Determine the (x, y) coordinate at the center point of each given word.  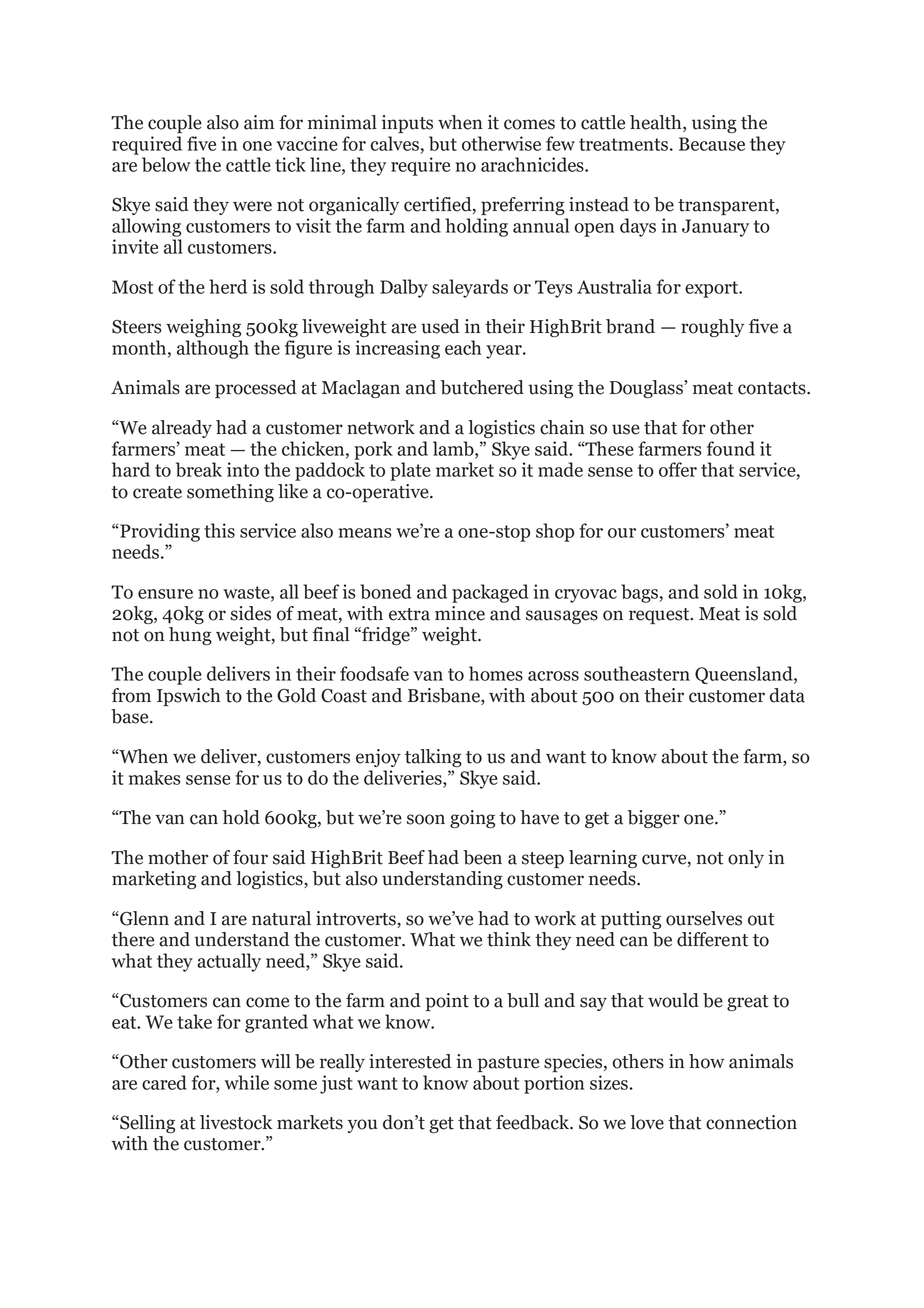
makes (154, 777)
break (199, 469)
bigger (654, 819)
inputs (407, 124)
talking (433, 758)
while (247, 1082)
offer (678, 469)
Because (712, 144)
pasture (508, 1064)
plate (410, 471)
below (166, 164)
